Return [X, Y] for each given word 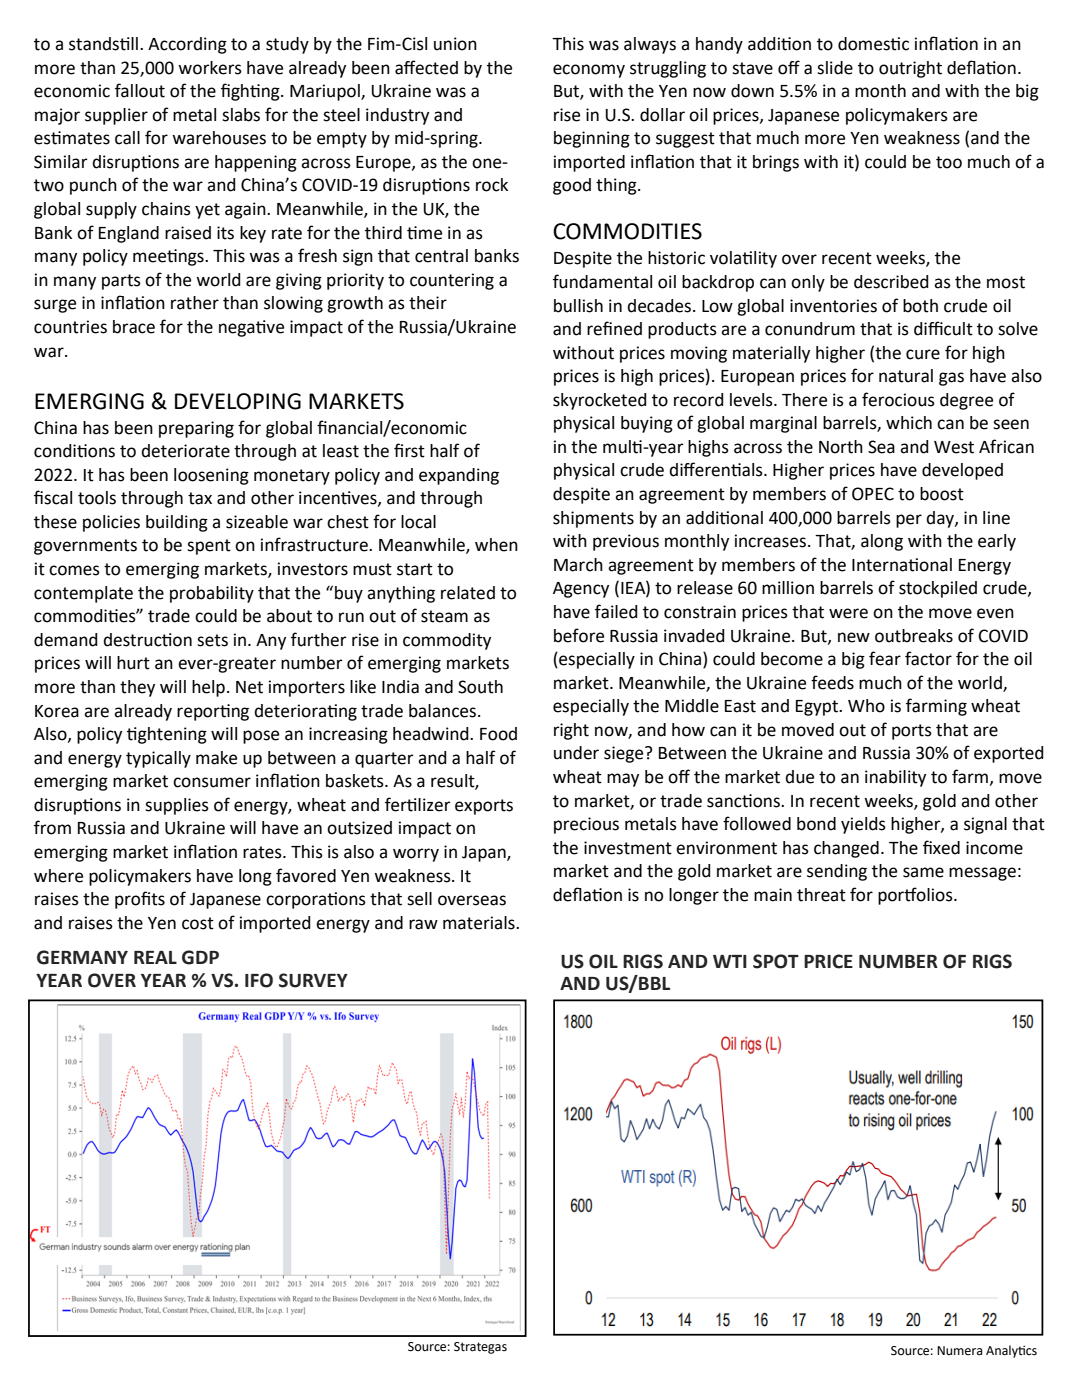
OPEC [873, 494]
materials [480, 923]
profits [140, 900]
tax [200, 498]
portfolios [916, 896]
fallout [140, 90]
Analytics [1011, 1351]
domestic [873, 44]
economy [589, 71]
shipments [593, 519]
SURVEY [313, 980]
